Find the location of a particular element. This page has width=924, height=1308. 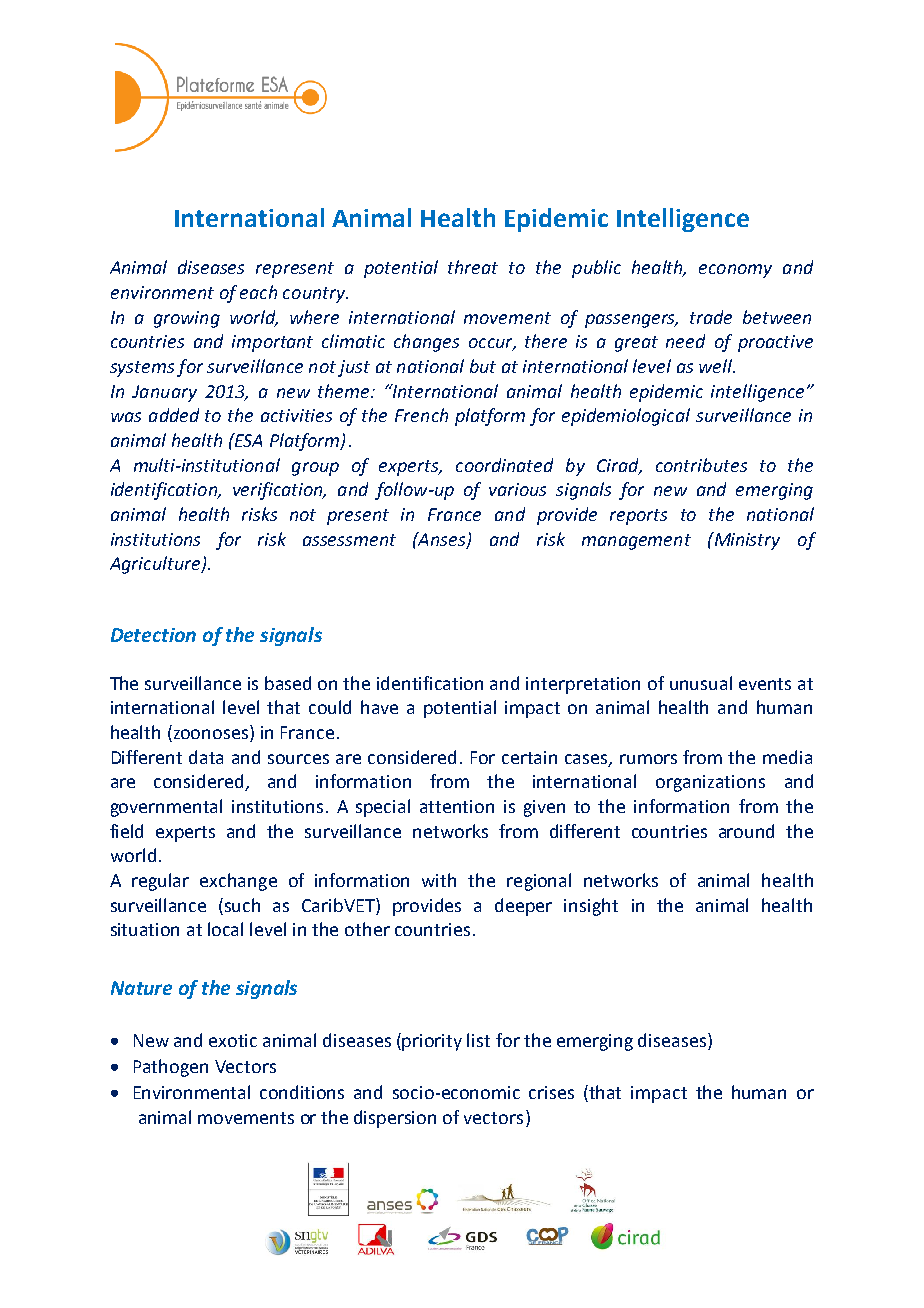

Pathogen is located at coordinates (171, 1068).
